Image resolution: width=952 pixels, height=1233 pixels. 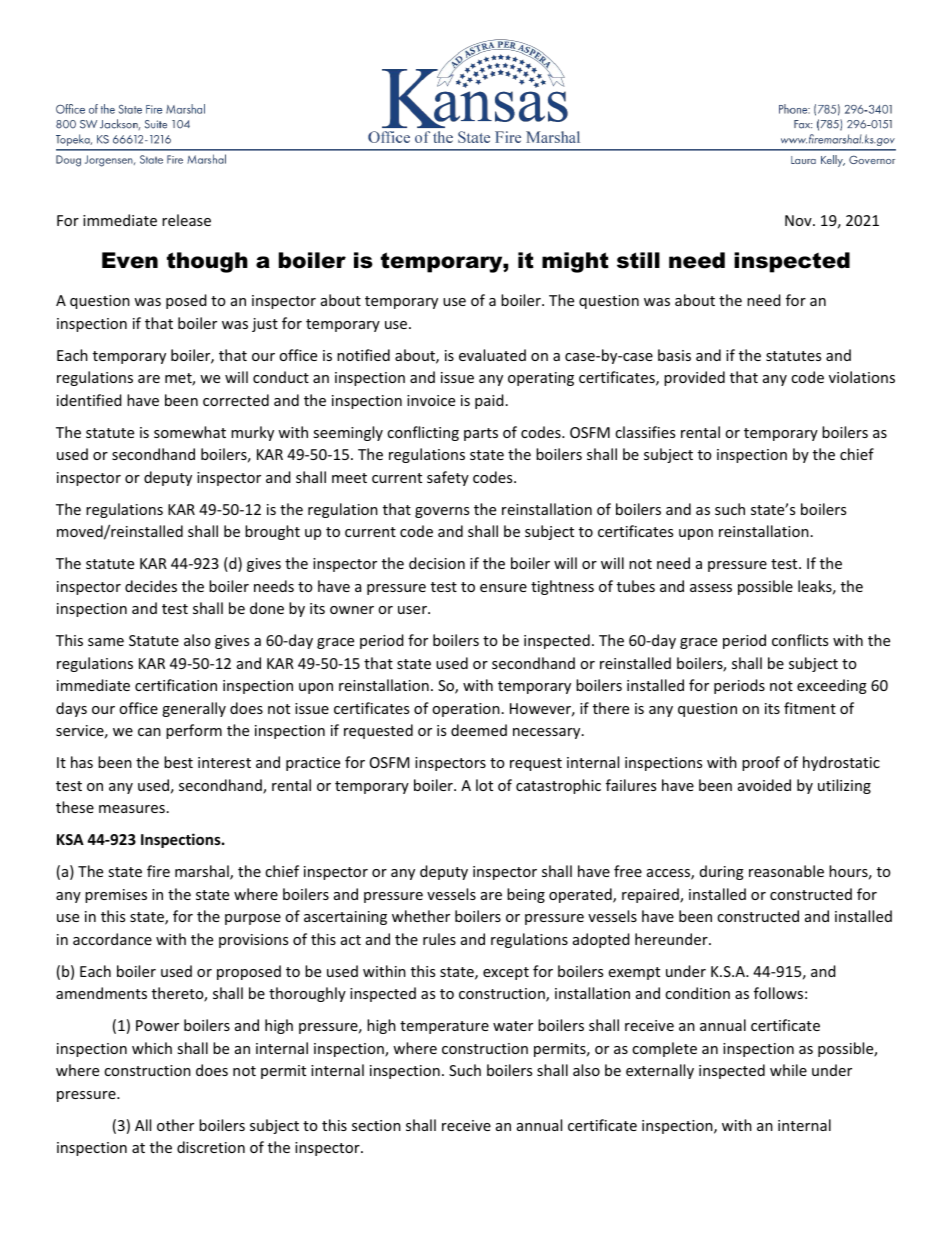 What do you see at coordinates (190, 432) in the screenshot?
I see `somewhat` at bounding box center [190, 432].
